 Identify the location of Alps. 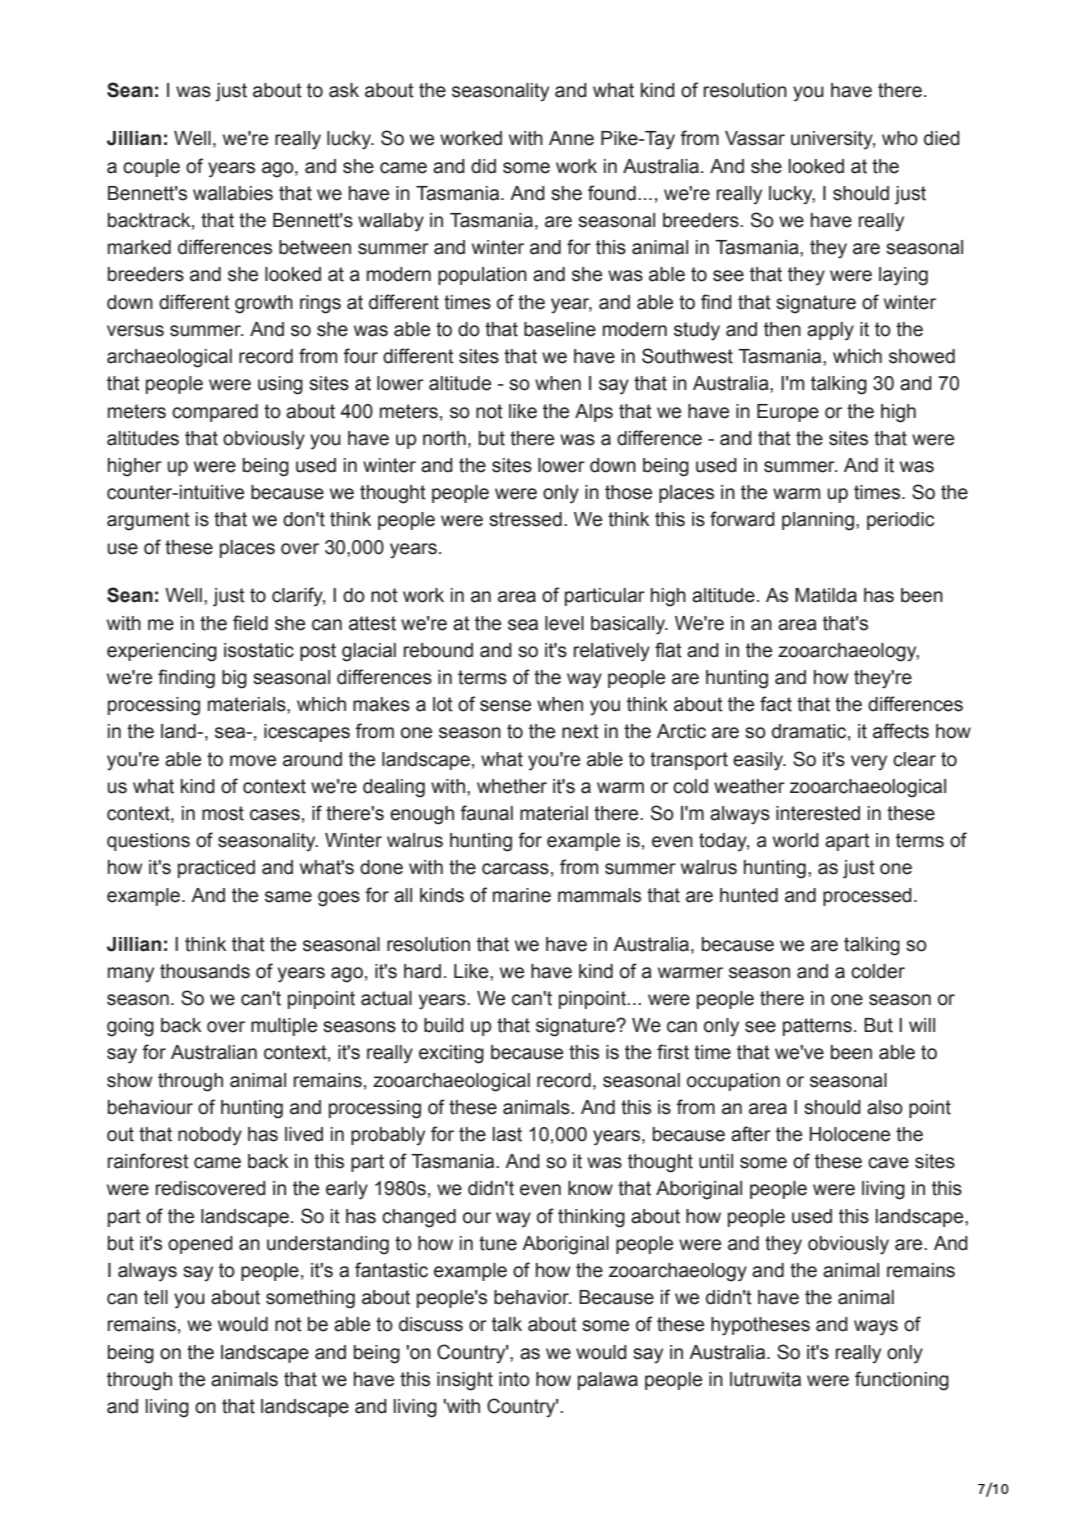
(594, 413).
